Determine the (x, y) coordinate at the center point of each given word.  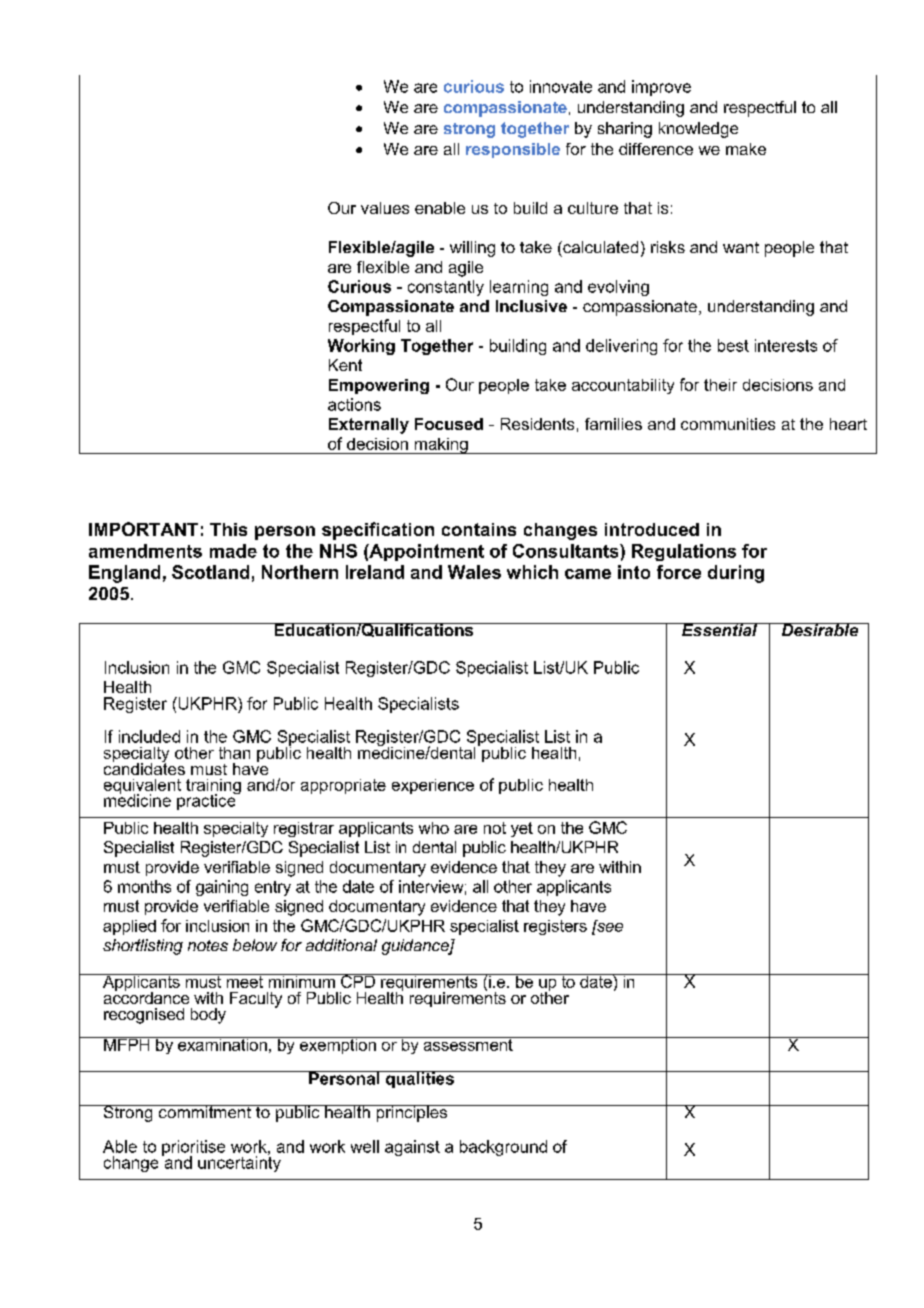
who (434, 828)
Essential (719, 629)
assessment (468, 1044)
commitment (204, 1111)
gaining (222, 888)
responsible (513, 150)
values (385, 208)
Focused (449, 424)
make (746, 149)
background (503, 1148)
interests (786, 345)
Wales (474, 572)
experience (433, 786)
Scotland (210, 572)
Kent (345, 365)
